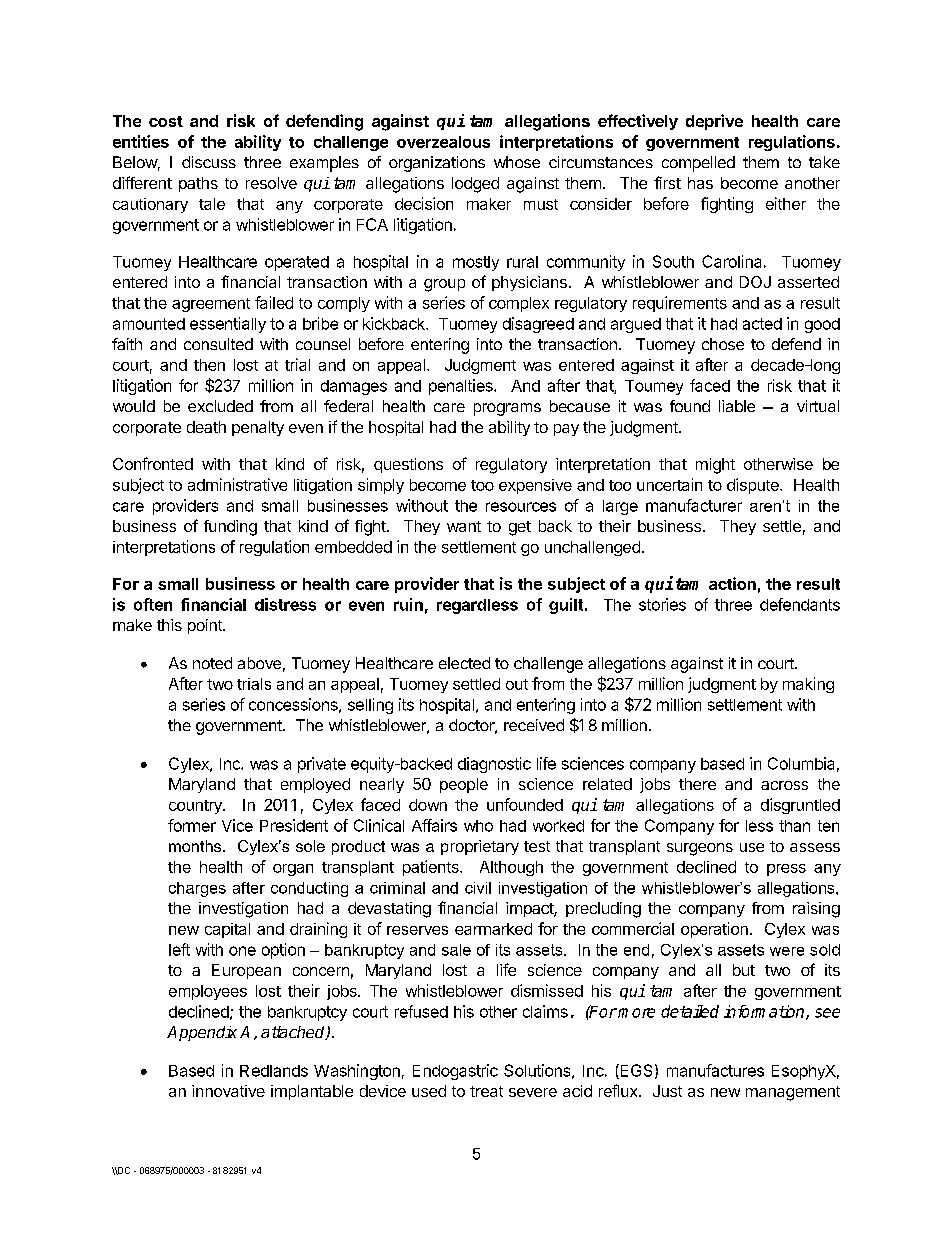 Image resolution: width=952 pixels, height=1233 pixels. What do you see at coordinates (486, 1091) in the screenshot?
I see `treat` at bounding box center [486, 1091].
